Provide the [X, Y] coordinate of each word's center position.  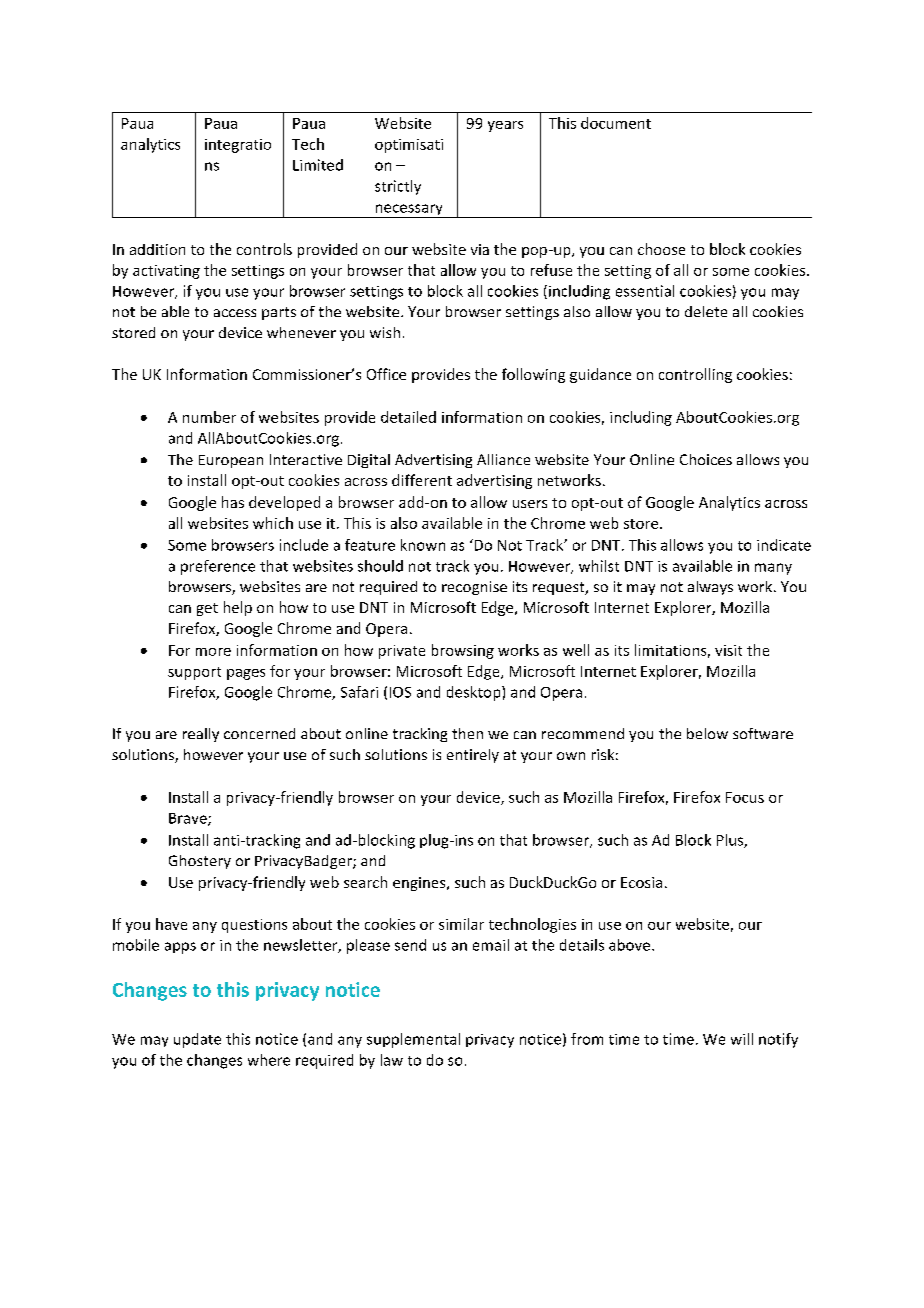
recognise [474, 588]
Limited [318, 165]
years [505, 126]
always [710, 588]
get [207, 609]
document [616, 123]
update [197, 1040]
